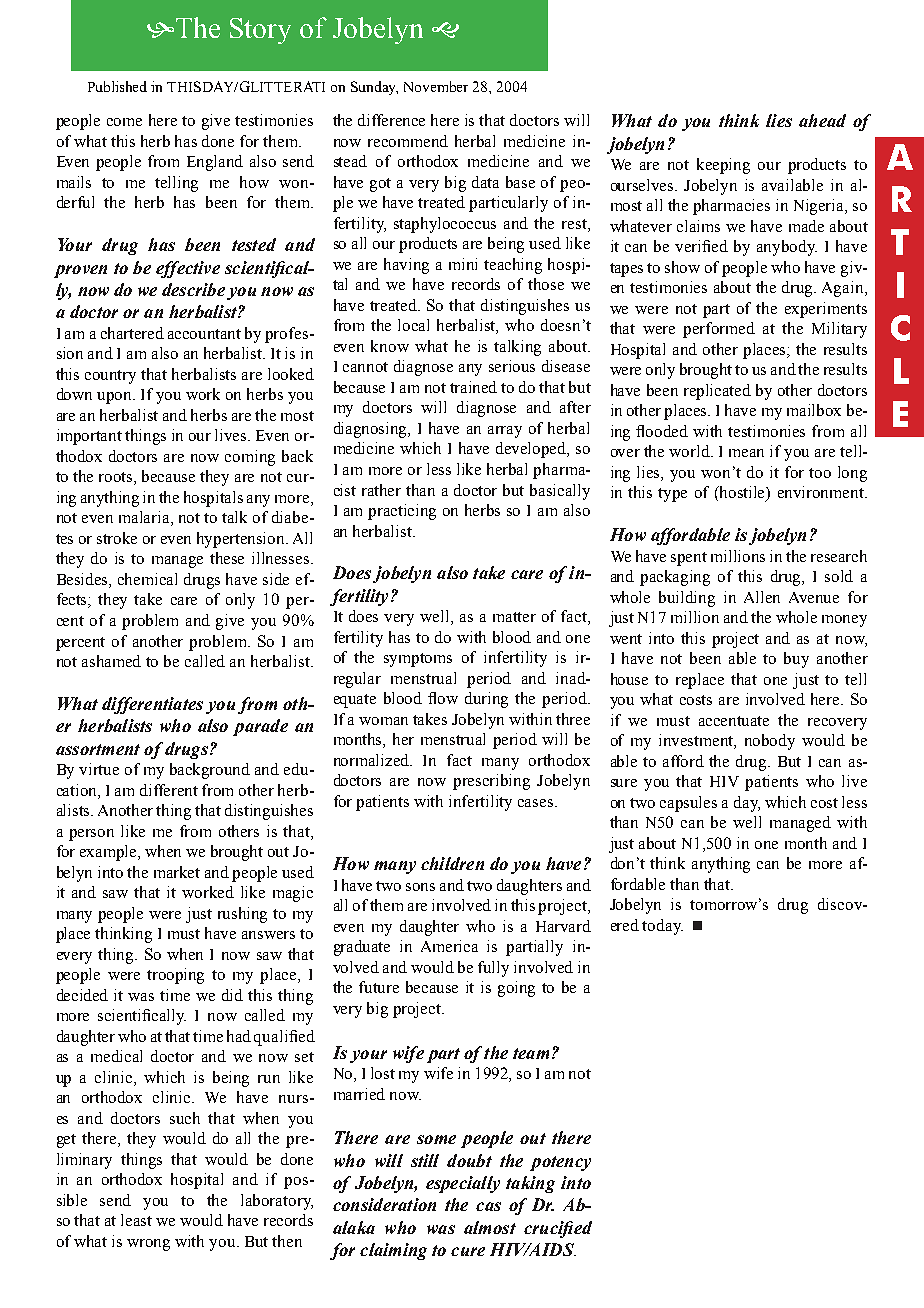 This screenshot has width=924, height=1308. What do you see at coordinates (770, 742) in the screenshot?
I see `nobody` at bounding box center [770, 742].
